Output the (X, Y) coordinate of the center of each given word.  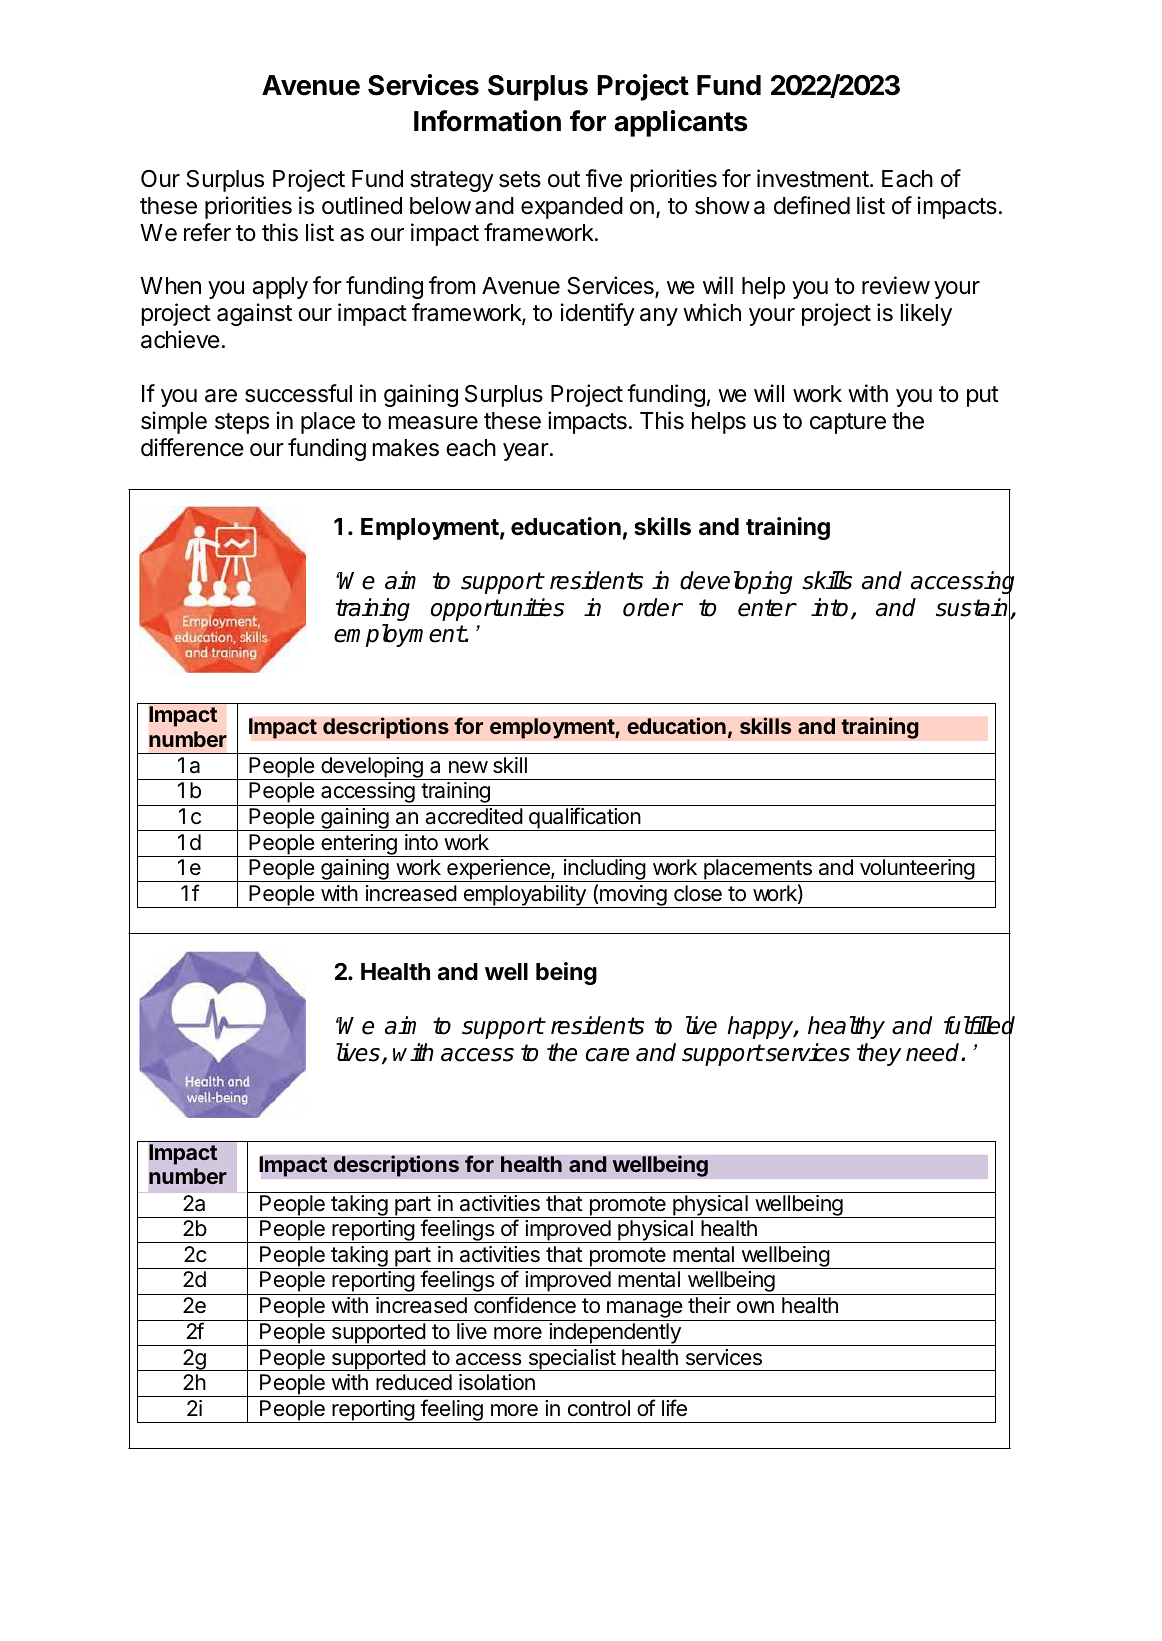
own (755, 1307)
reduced (414, 1382)
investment (813, 178)
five (604, 178)
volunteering (916, 870)
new (468, 767)
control (599, 1408)
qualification (584, 819)
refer (207, 232)
